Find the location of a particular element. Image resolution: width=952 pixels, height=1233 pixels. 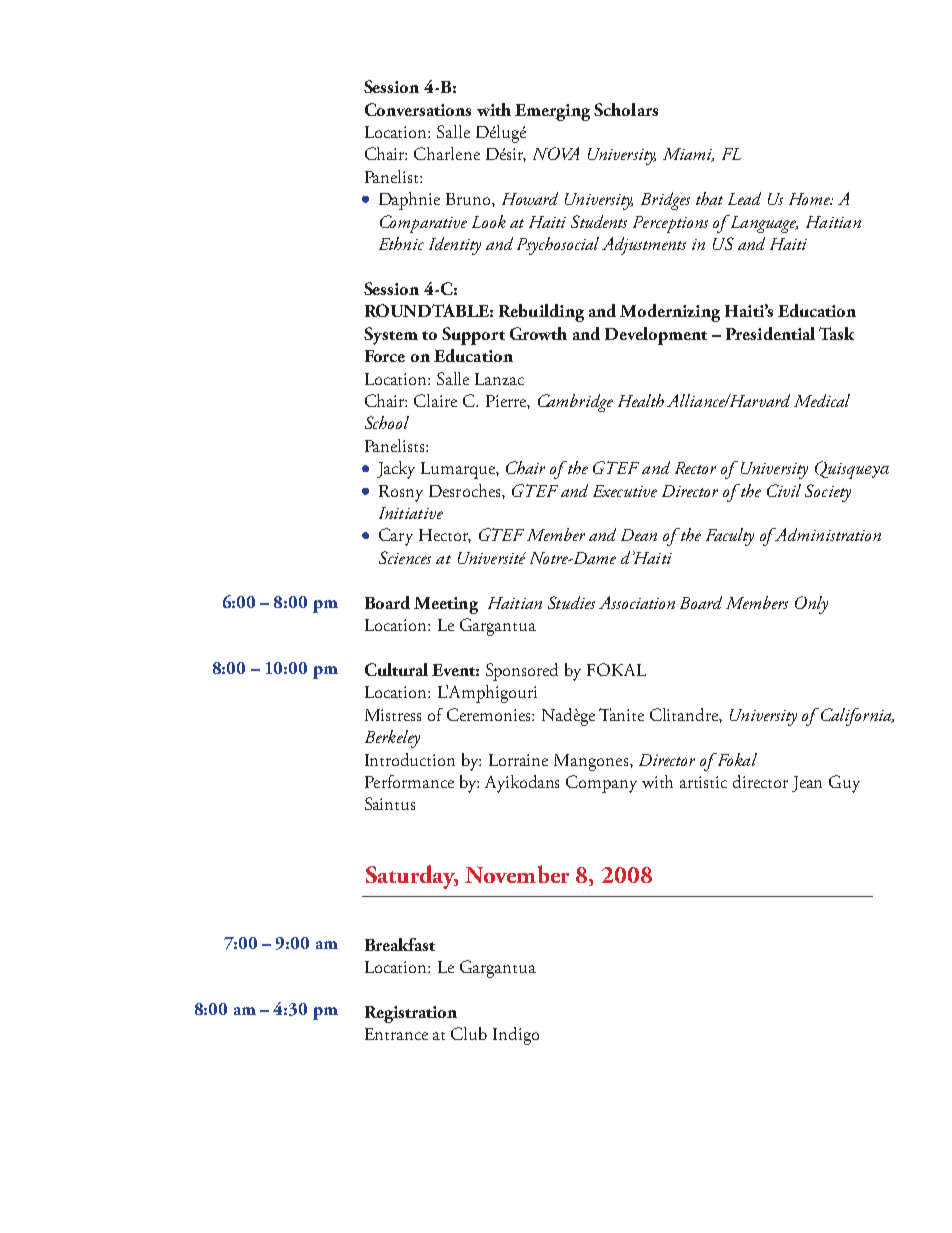

California is located at coordinates (857, 717).
